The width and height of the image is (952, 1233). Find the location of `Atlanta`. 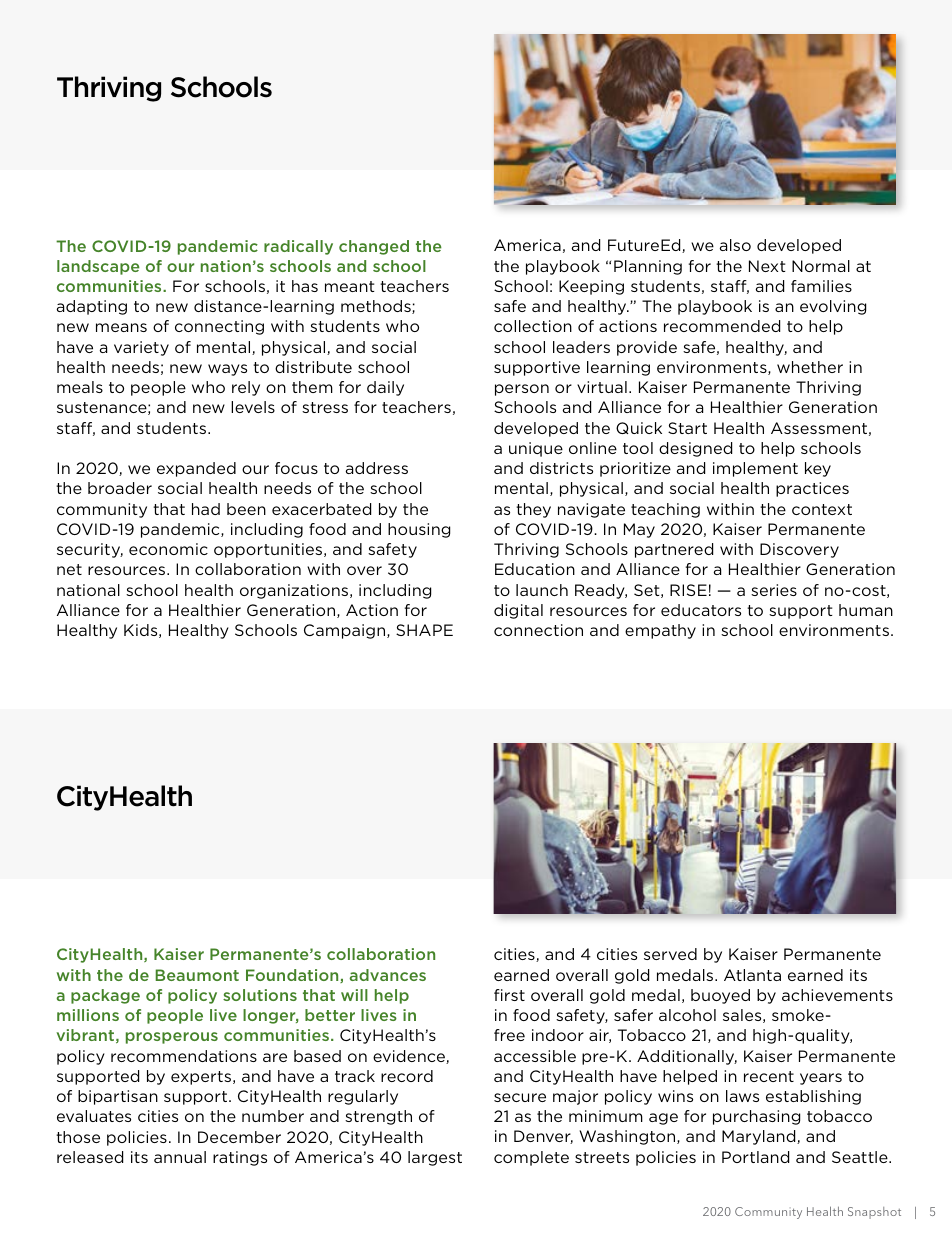

Atlanta is located at coordinates (752, 975).
